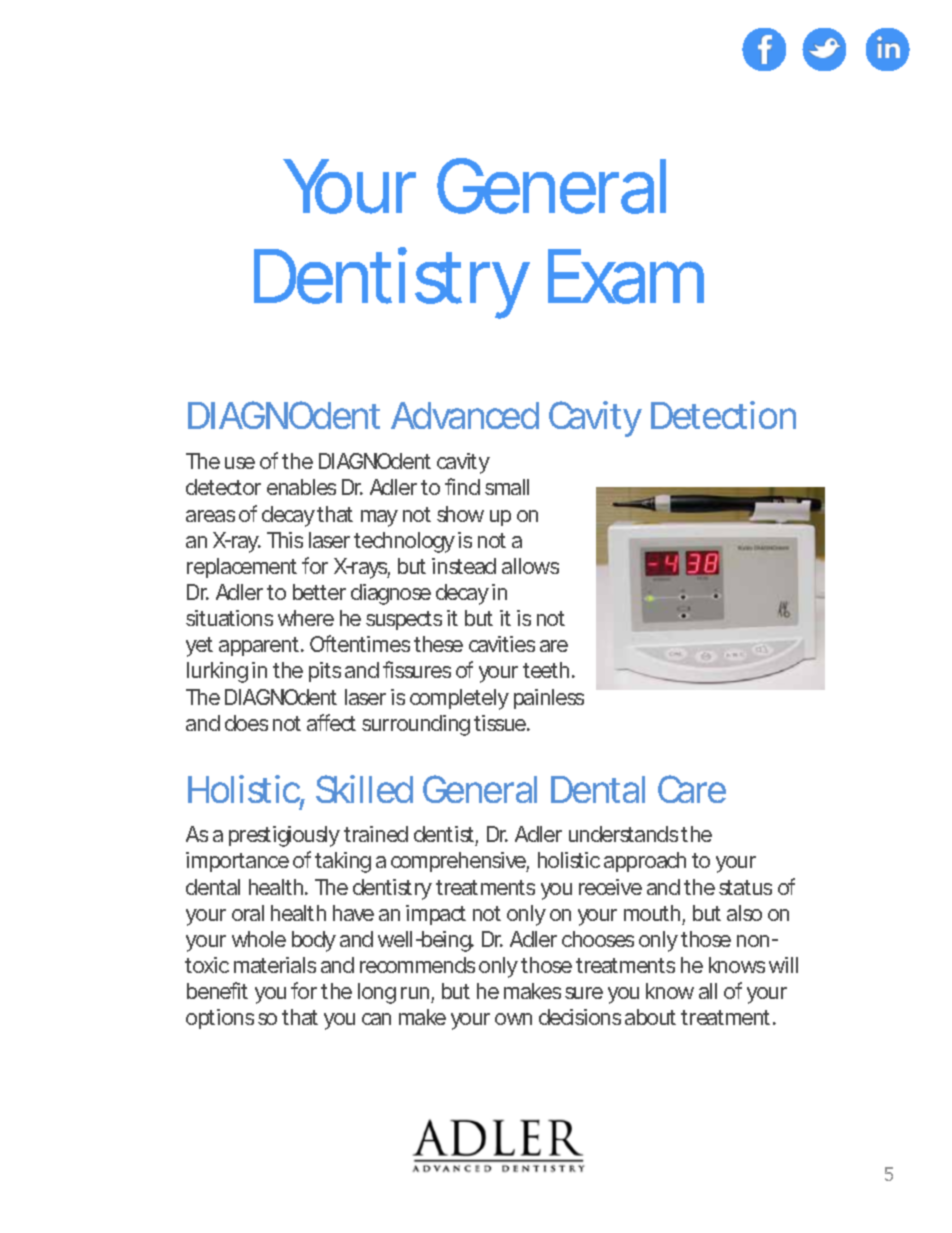  I want to click on detector, so click(223, 487).
